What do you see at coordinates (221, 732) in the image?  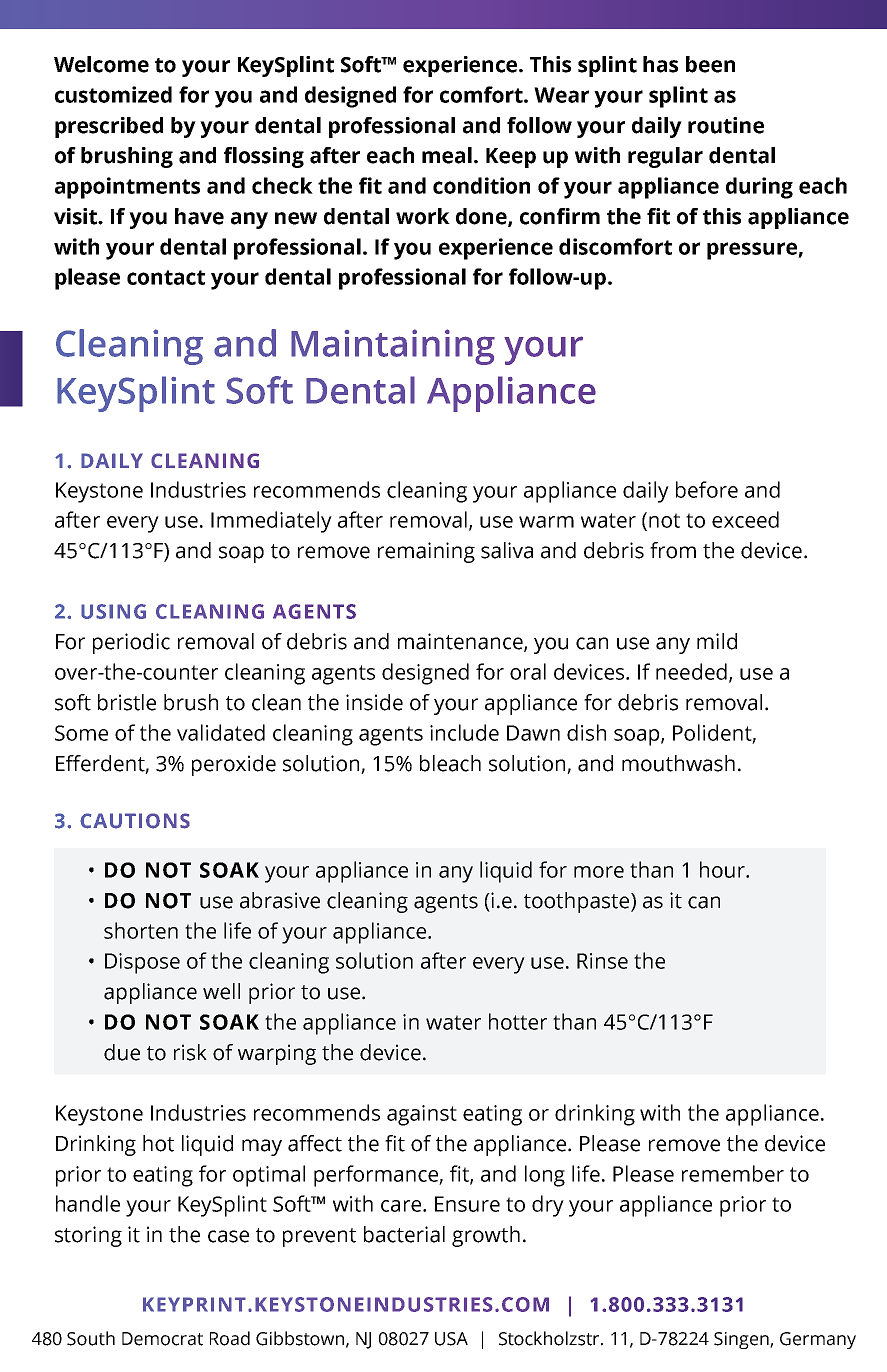 I see `validated` at bounding box center [221, 732].
